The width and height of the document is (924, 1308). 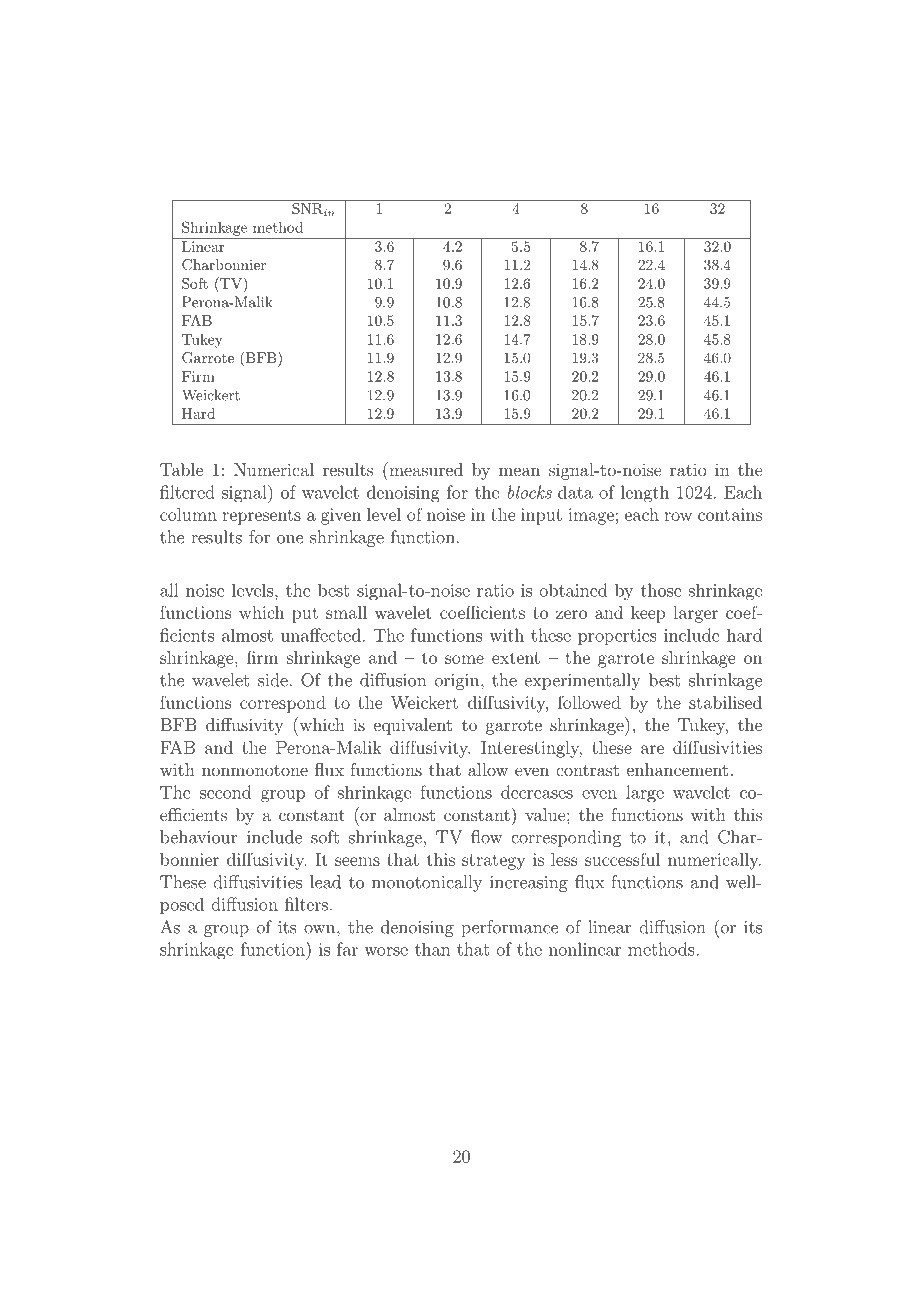 What do you see at coordinates (464, 659) in the document?
I see `some` at bounding box center [464, 659].
